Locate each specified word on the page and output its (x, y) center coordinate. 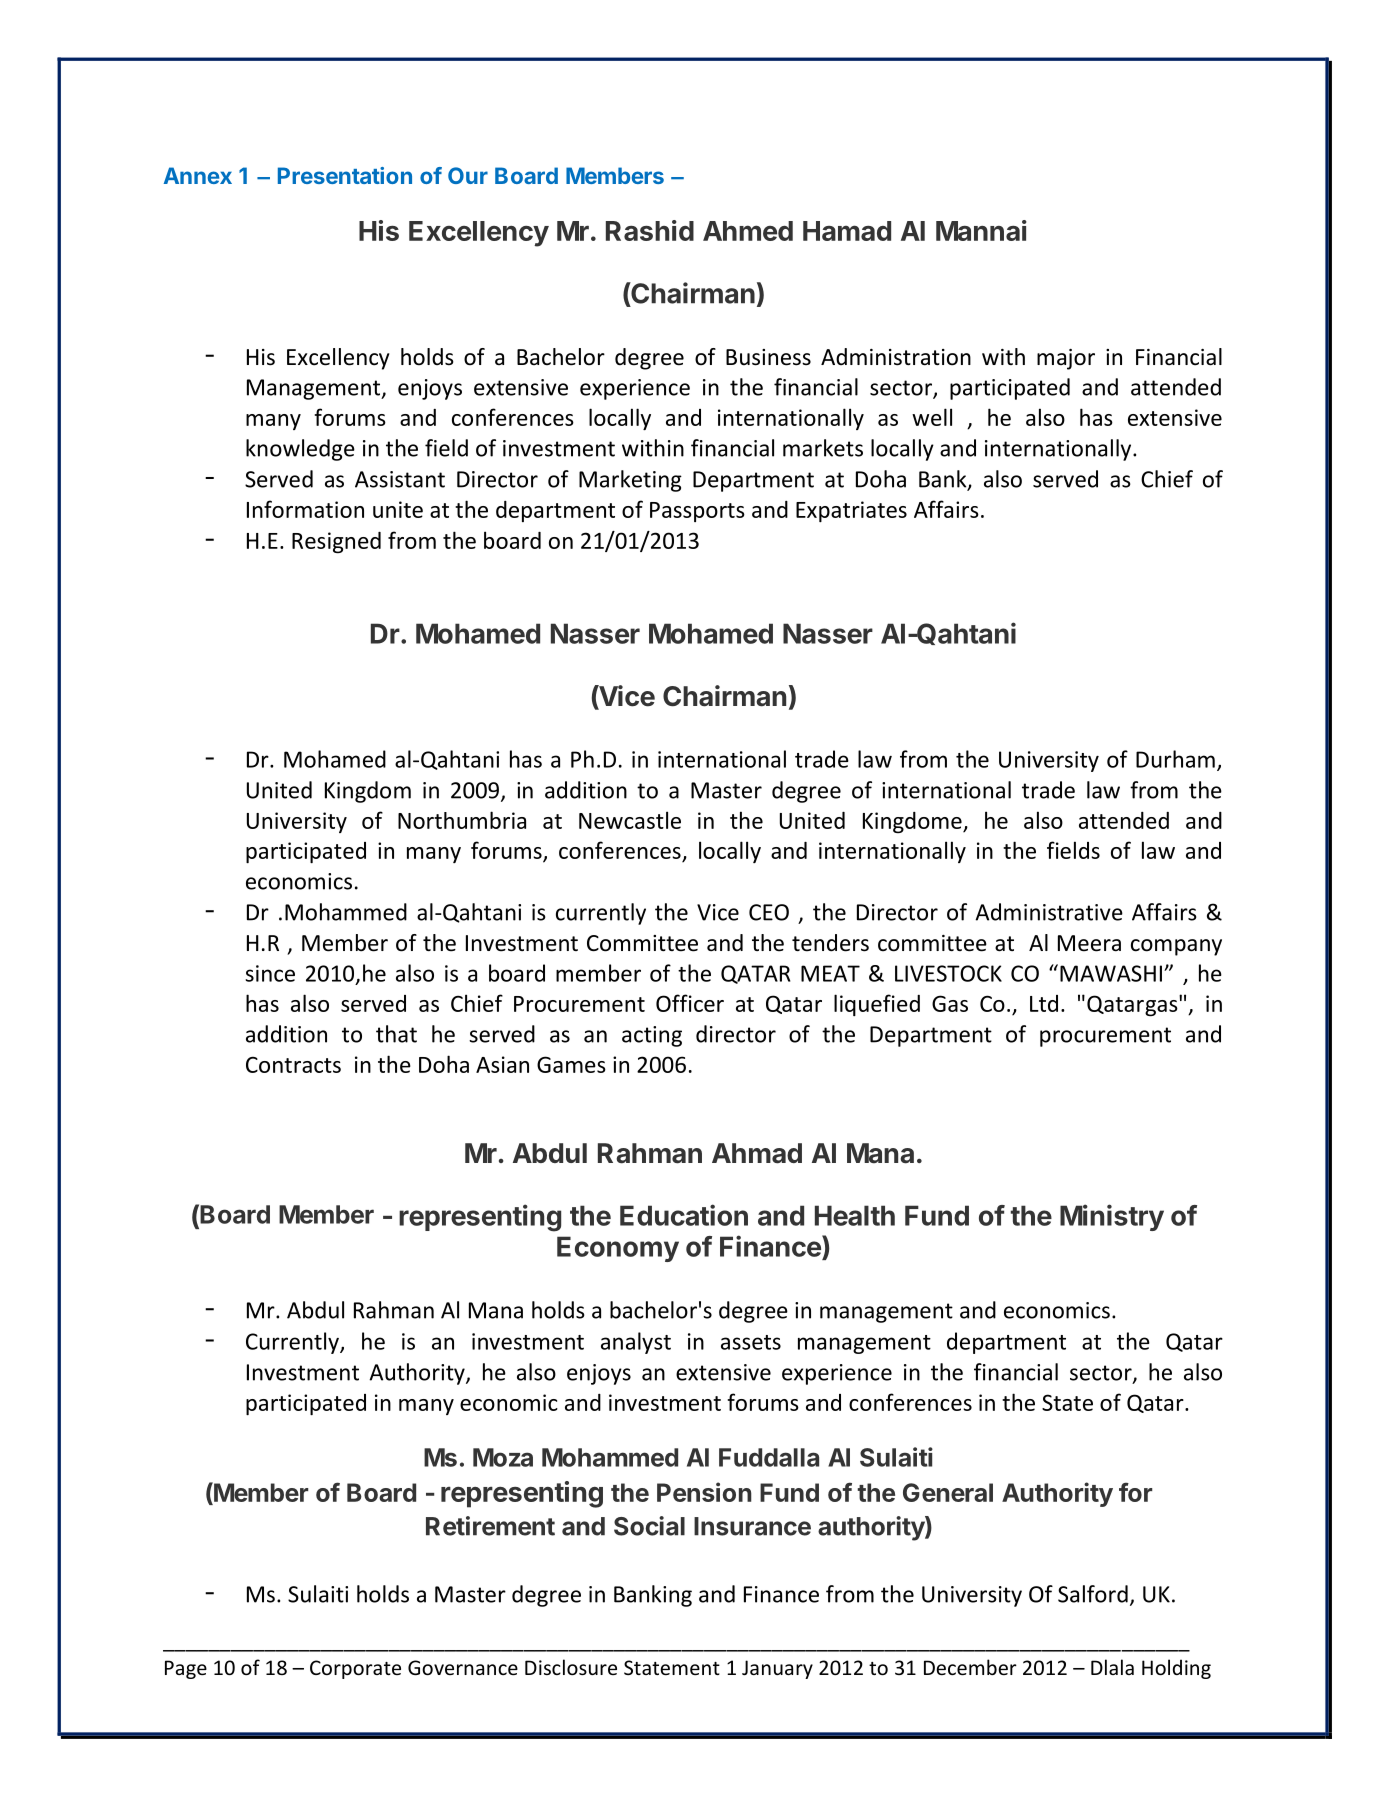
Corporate (355, 1669)
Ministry (1112, 1217)
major (1066, 359)
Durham (1175, 759)
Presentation (345, 175)
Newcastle (630, 820)
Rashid (650, 230)
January (777, 1669)
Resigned (336, 542)
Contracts (293, 1064)
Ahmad (757, 1153)
